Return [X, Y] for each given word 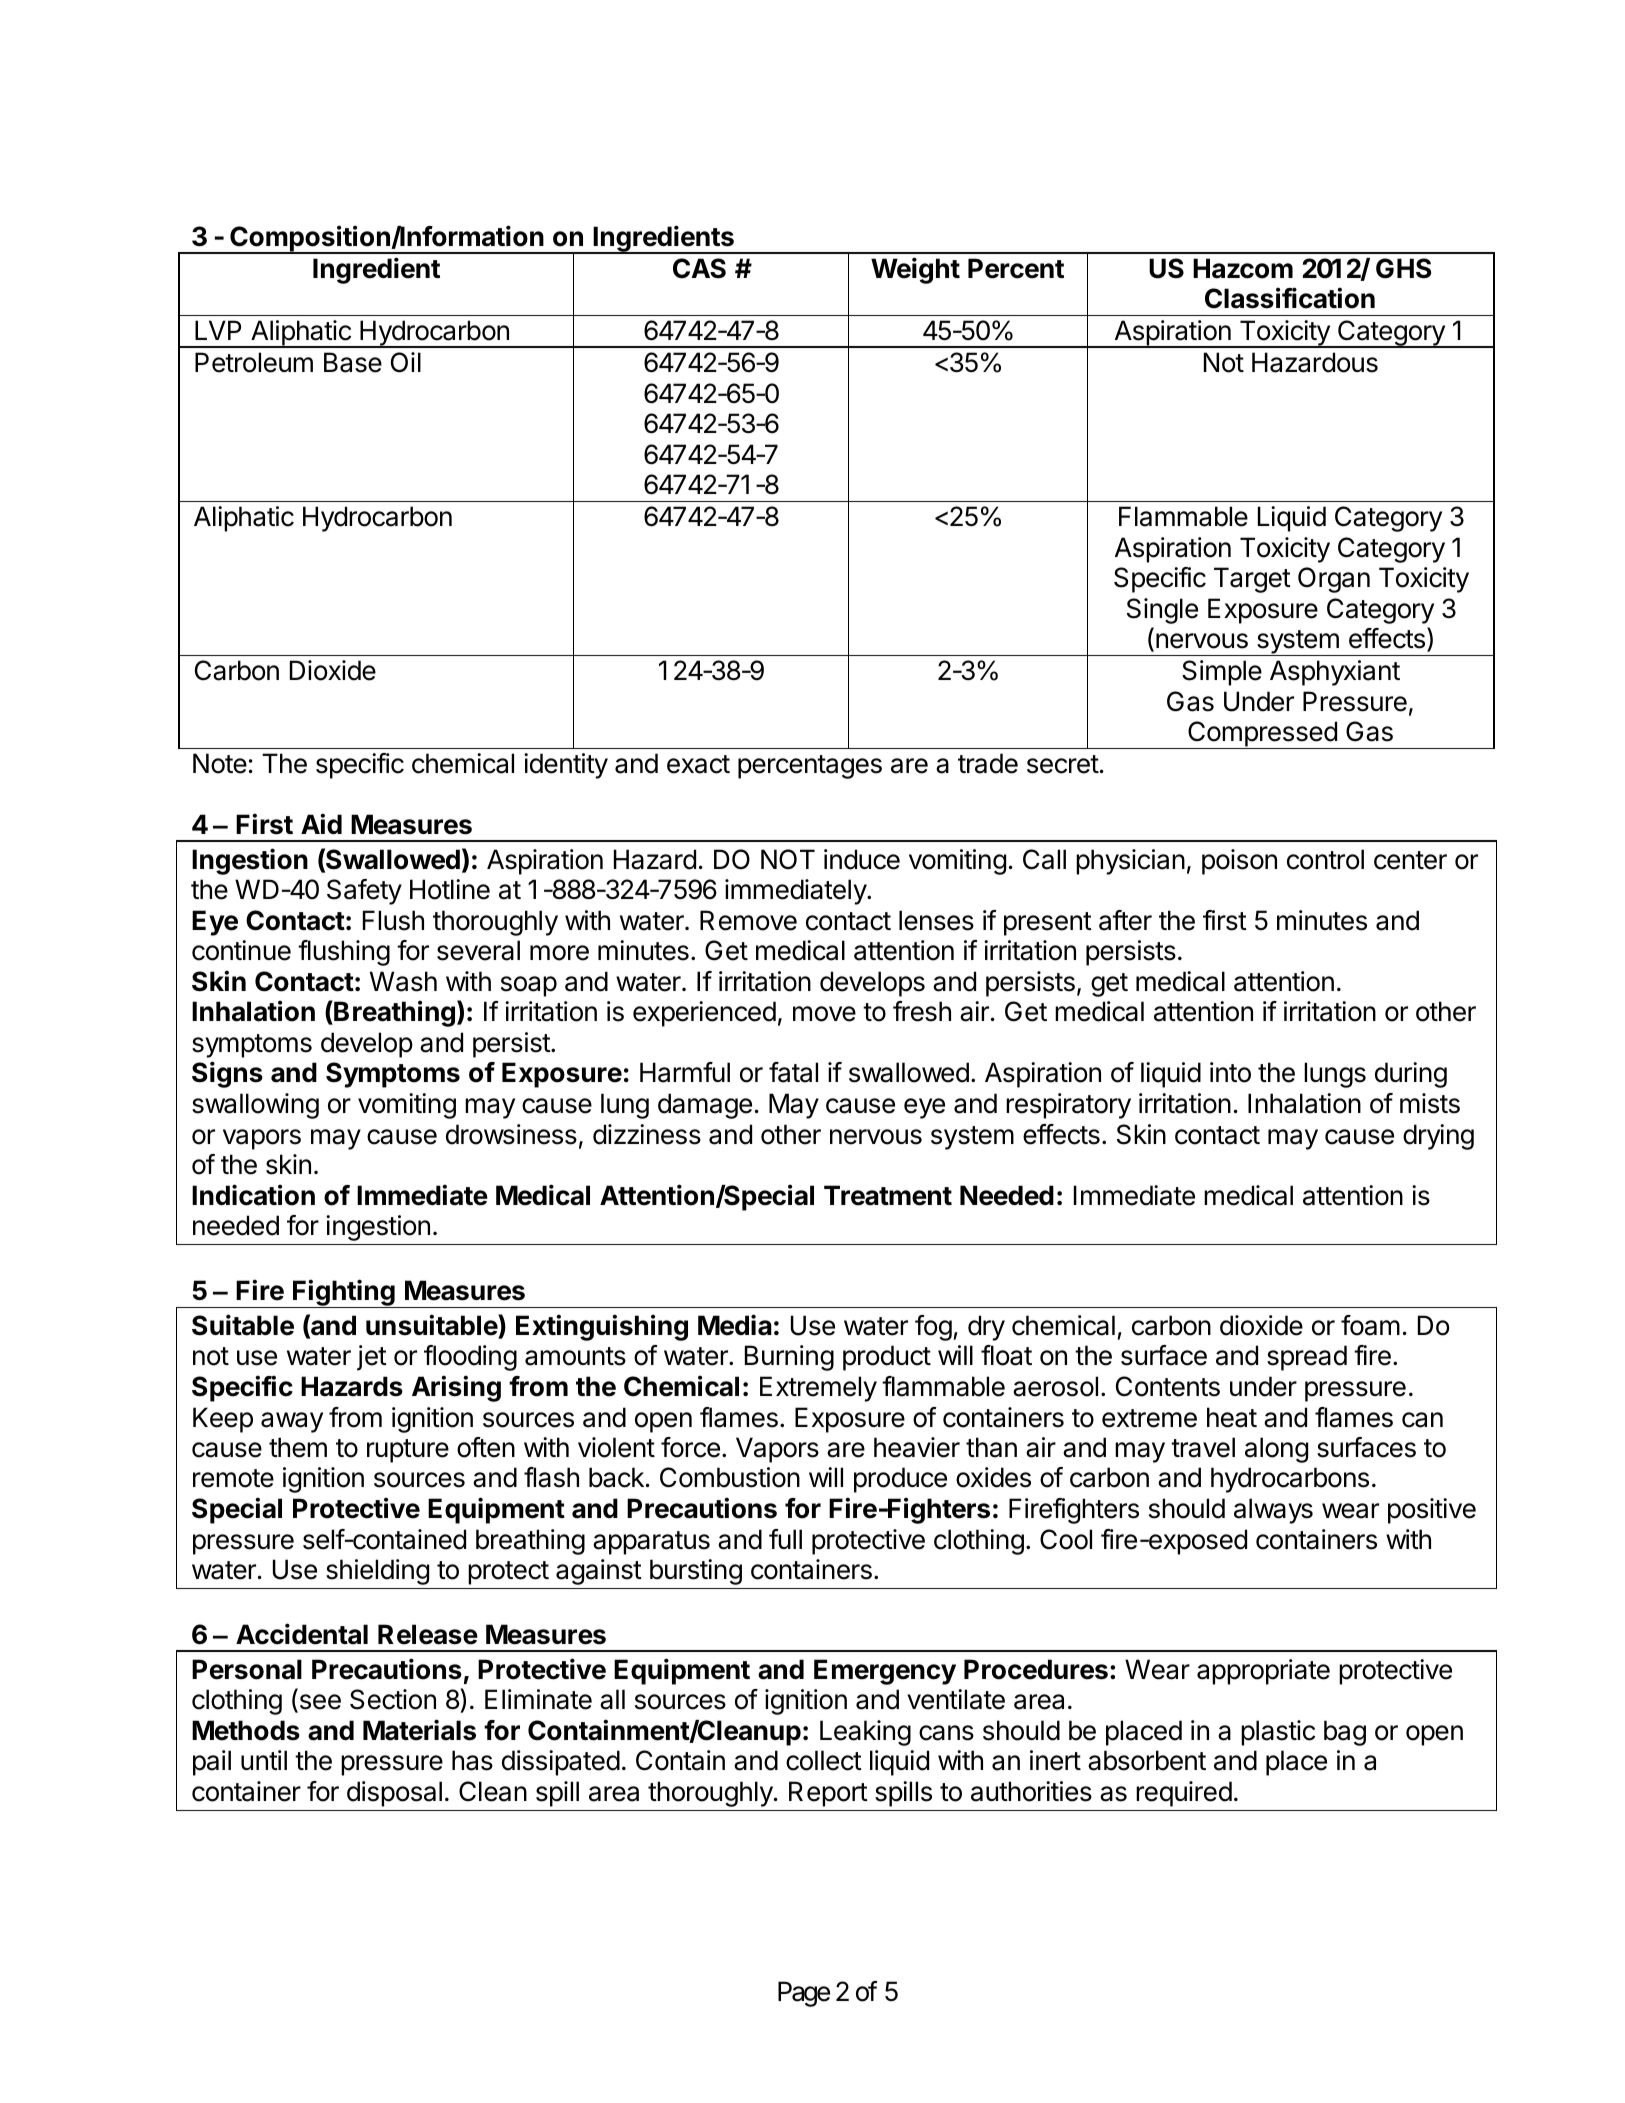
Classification [1290, 298]
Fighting [344, 1293]
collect [824, 1760]
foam [1370, 1325]
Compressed [1262, 735]
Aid [321, 824]
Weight [915, 270]
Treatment [888, 1195]
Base [353, 362]
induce [862, 859]
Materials [419, 1730]
